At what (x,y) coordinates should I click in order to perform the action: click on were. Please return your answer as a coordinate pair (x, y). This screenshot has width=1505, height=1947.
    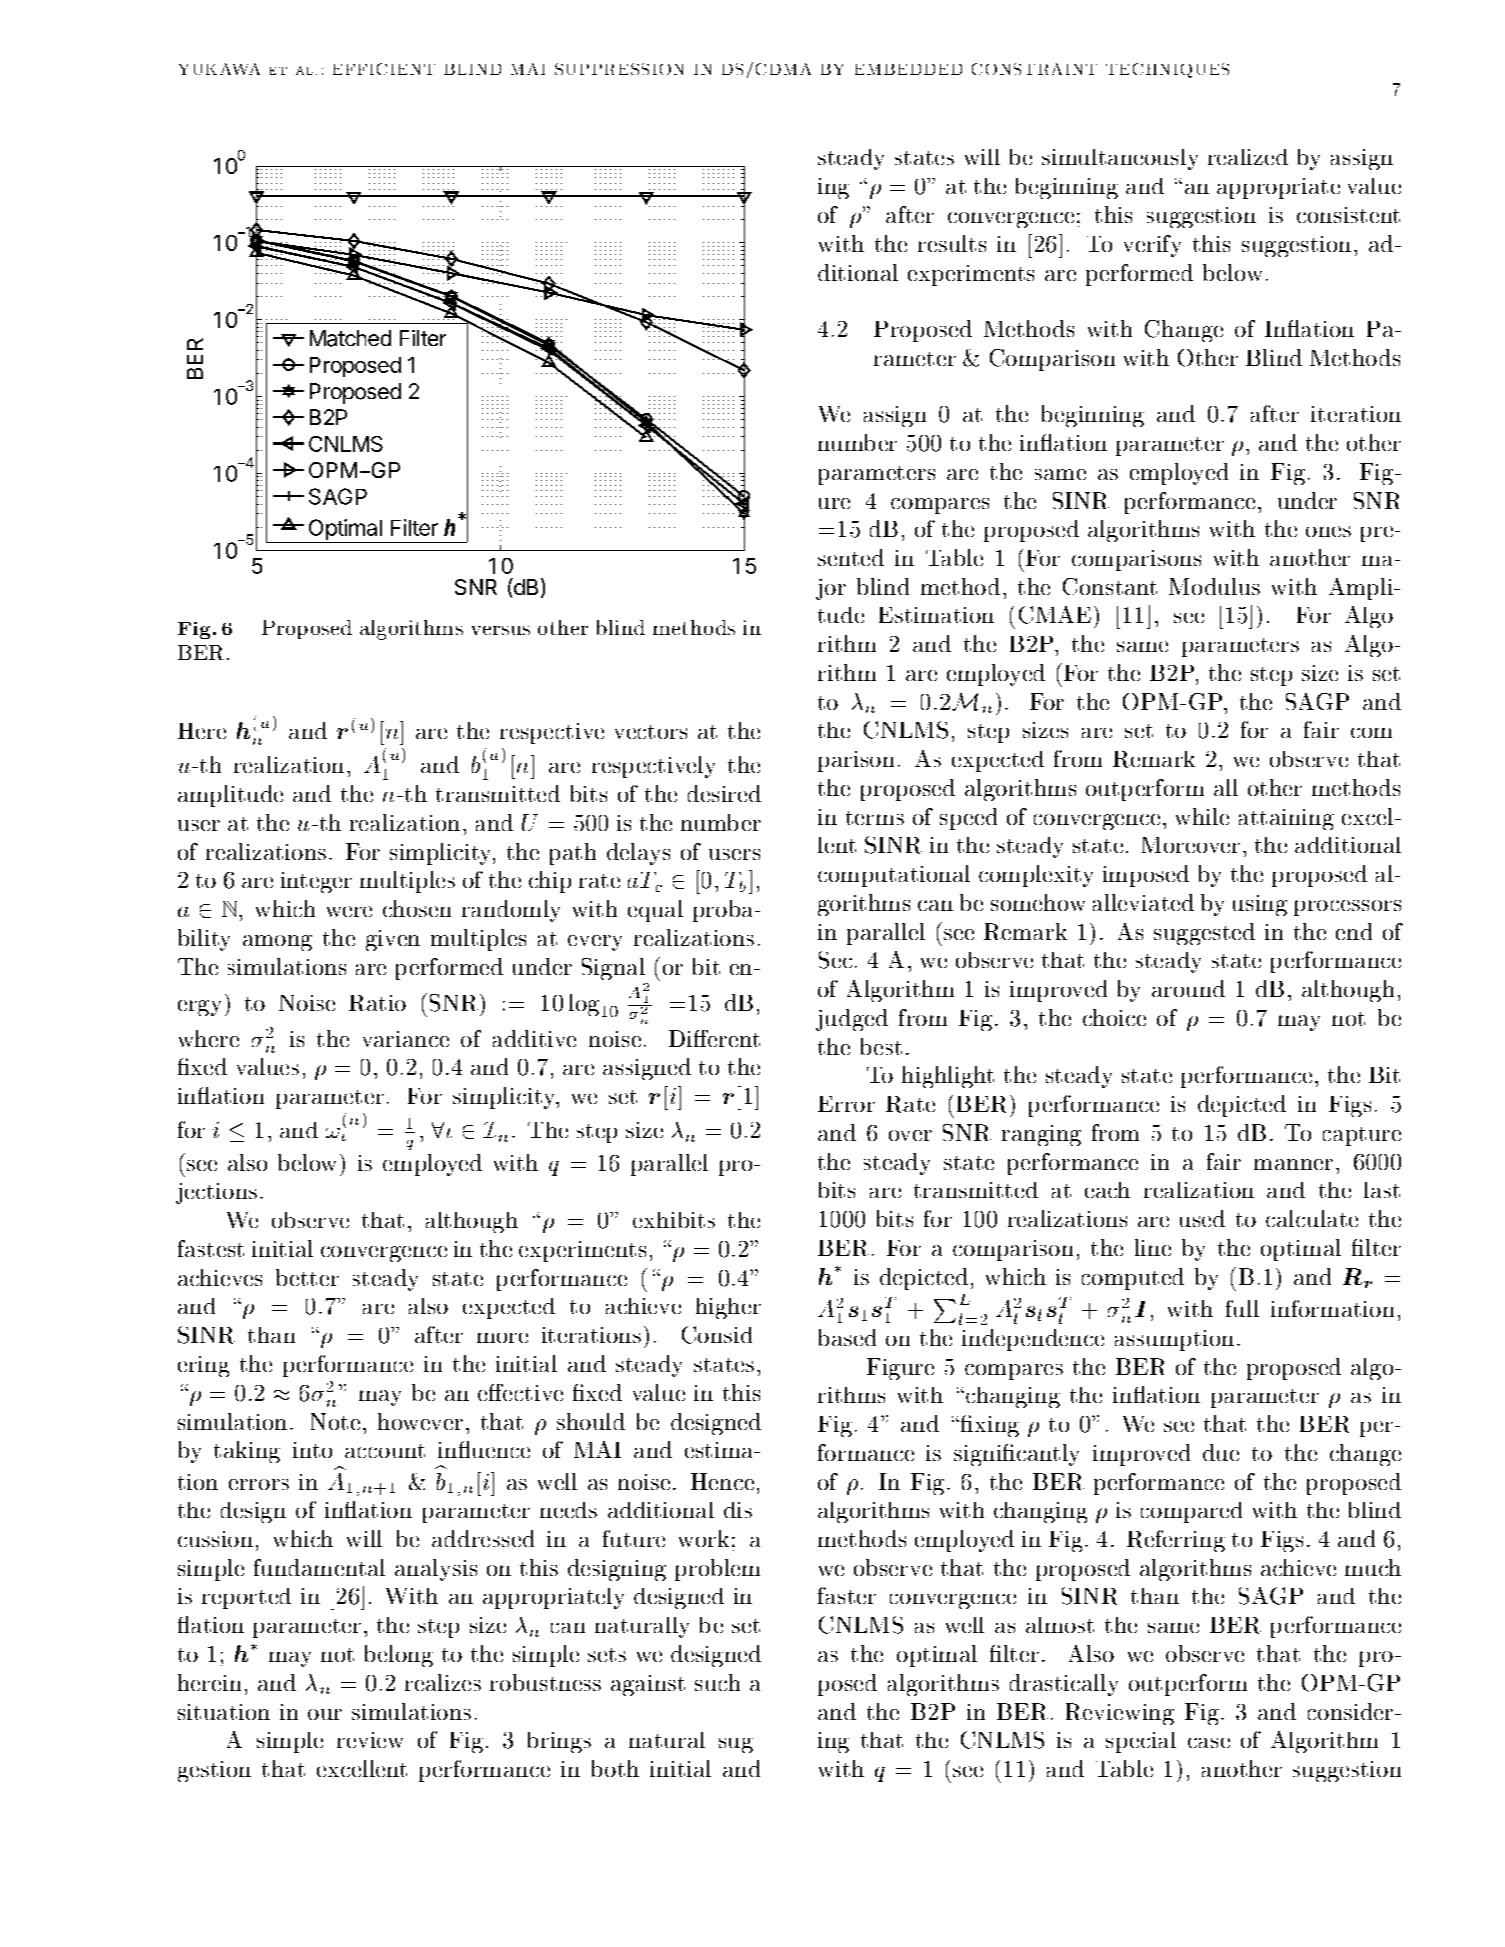
    Looking at the image, I should click on (349, 911).
